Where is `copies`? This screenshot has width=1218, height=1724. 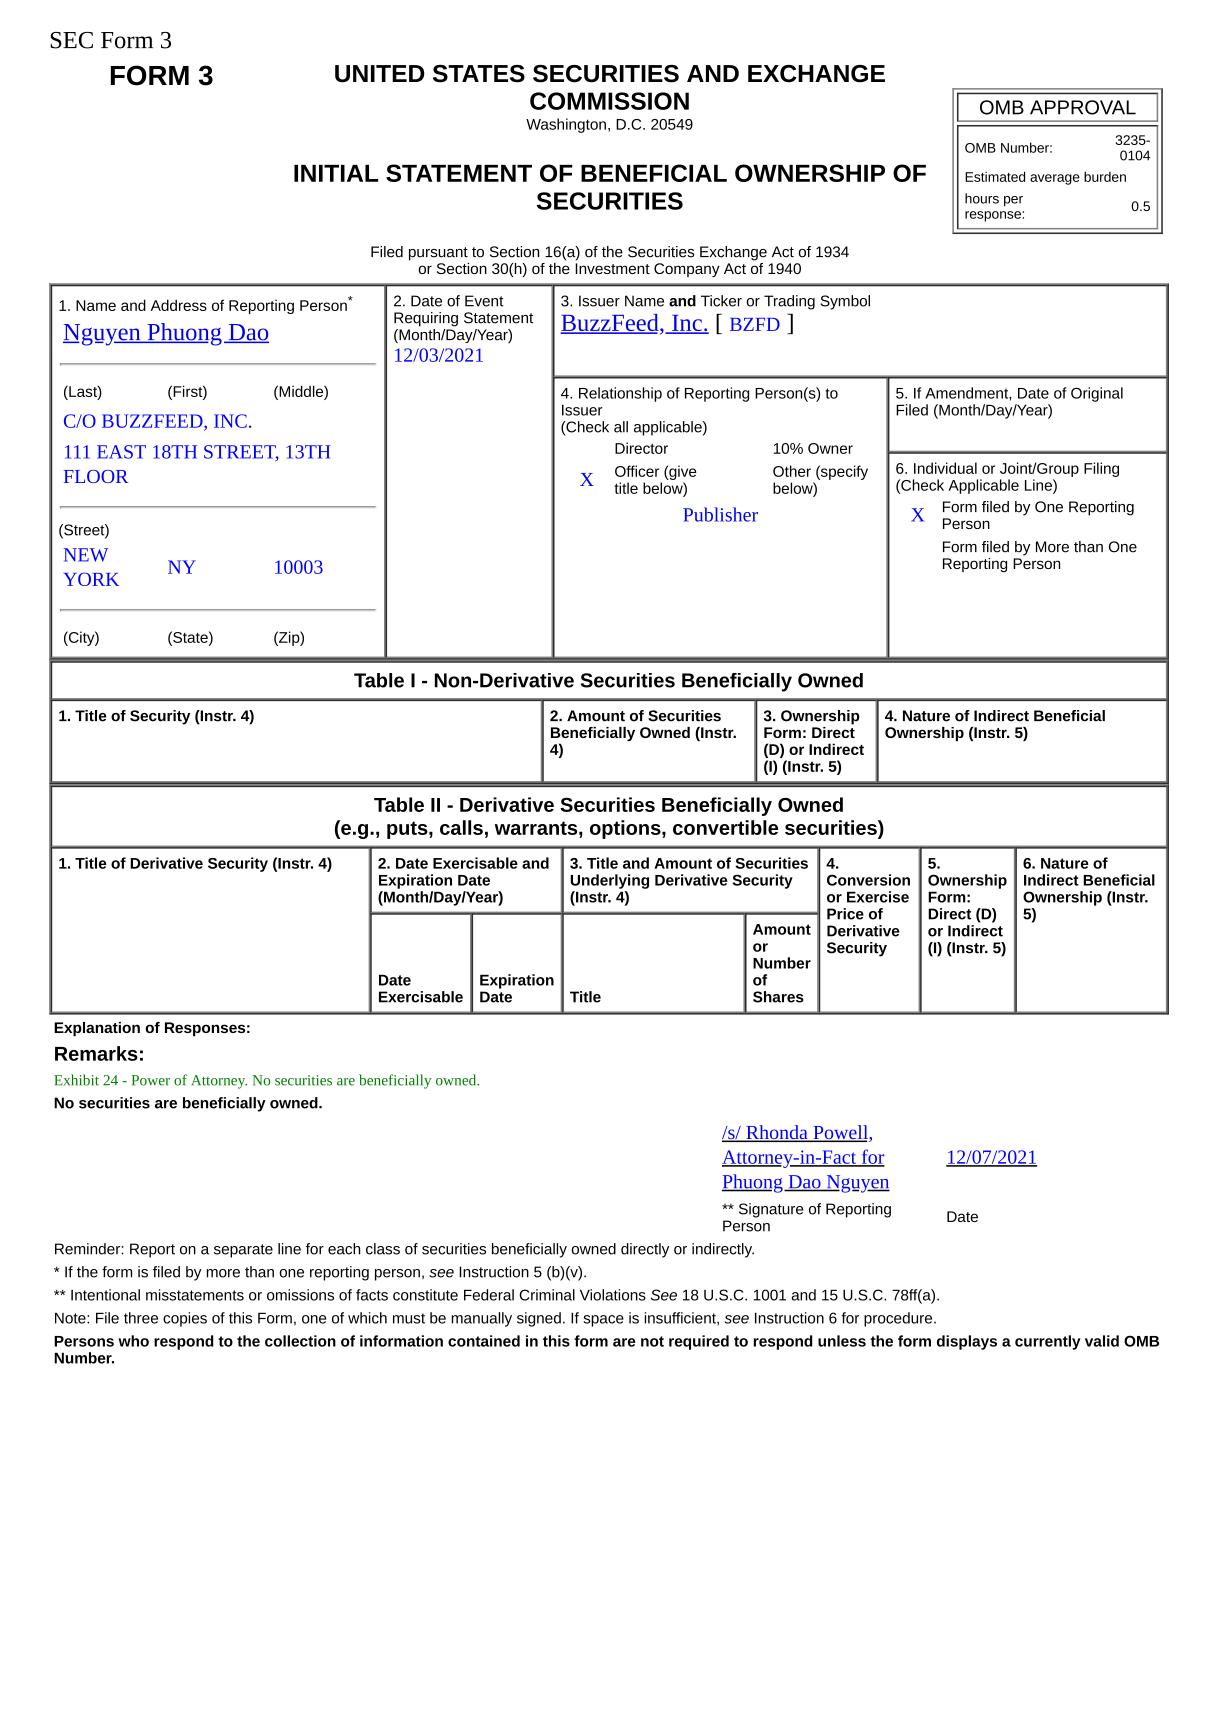
copies is located at coordinates (185, 1319).
